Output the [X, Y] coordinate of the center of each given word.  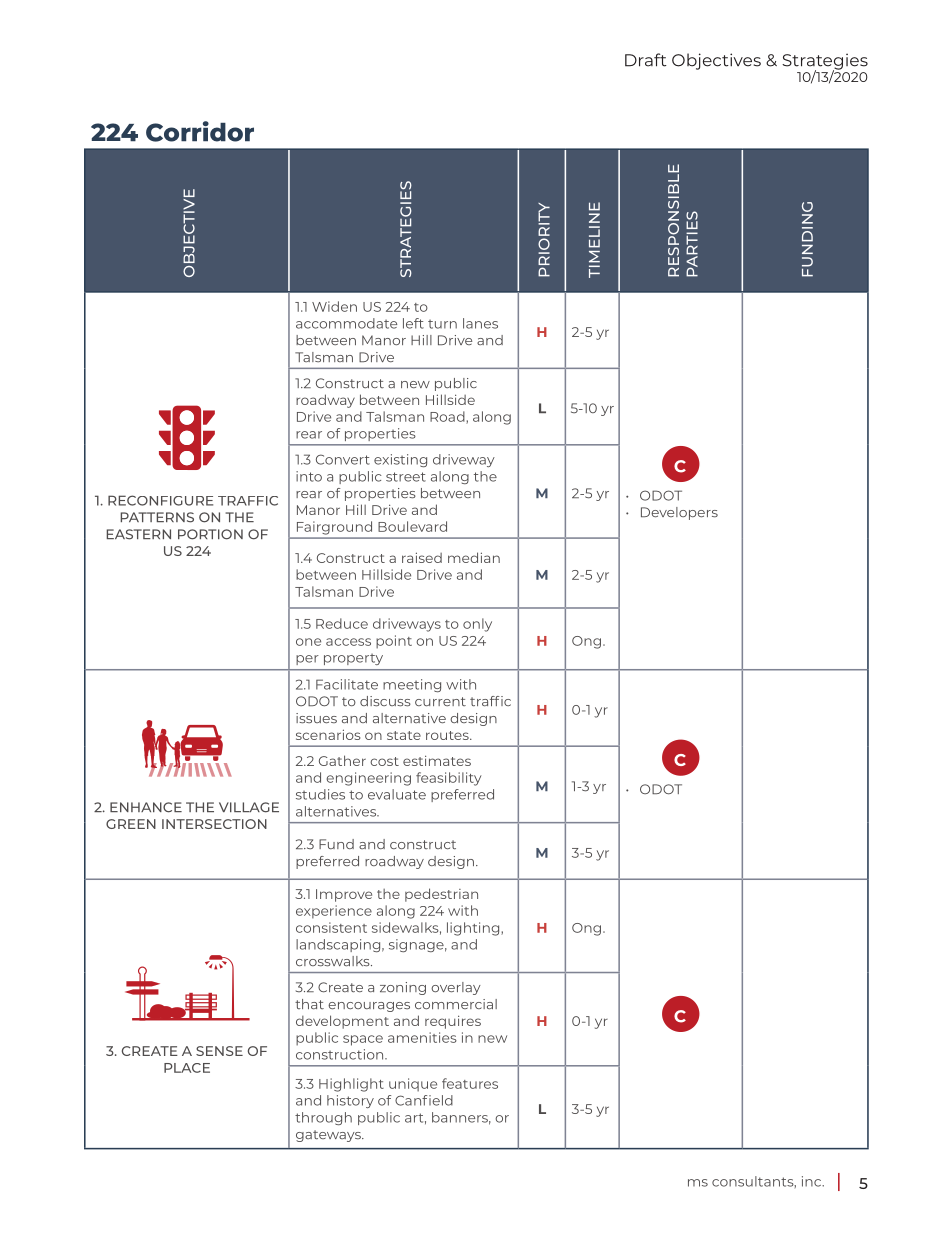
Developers [679, 513]
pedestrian [441, 895]
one [308, 642]
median [474, 557]
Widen [334, 306]
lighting [474, 929]
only [477, 625]
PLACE [187, 1068]
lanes [480, 323]
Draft [646, 60]
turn [442, 324]
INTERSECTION [214, 824]
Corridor [200, 131]
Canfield [424, 1100]
